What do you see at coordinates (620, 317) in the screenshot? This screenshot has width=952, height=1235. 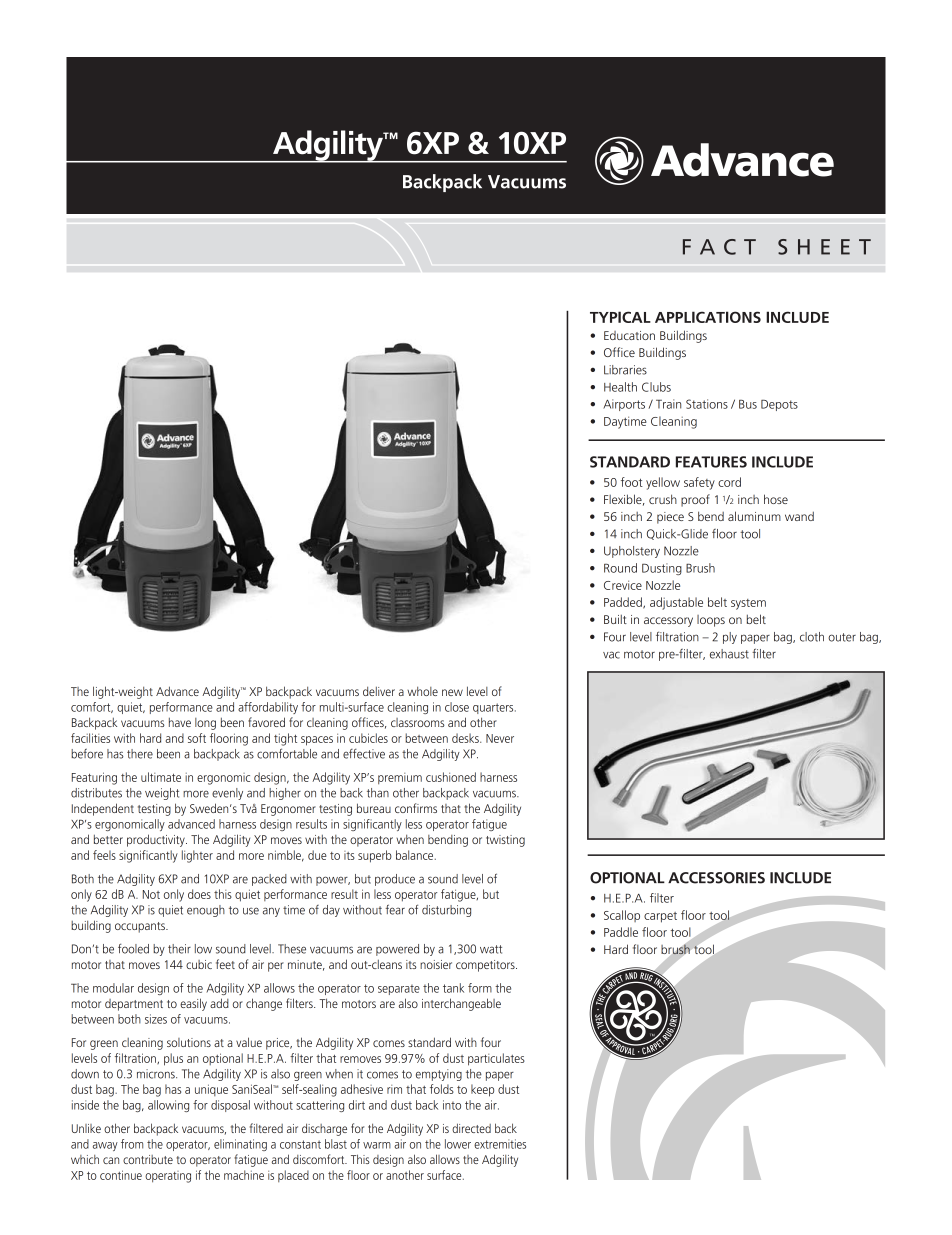 I see `TYPICAL` at bounding box center [620, 317].
